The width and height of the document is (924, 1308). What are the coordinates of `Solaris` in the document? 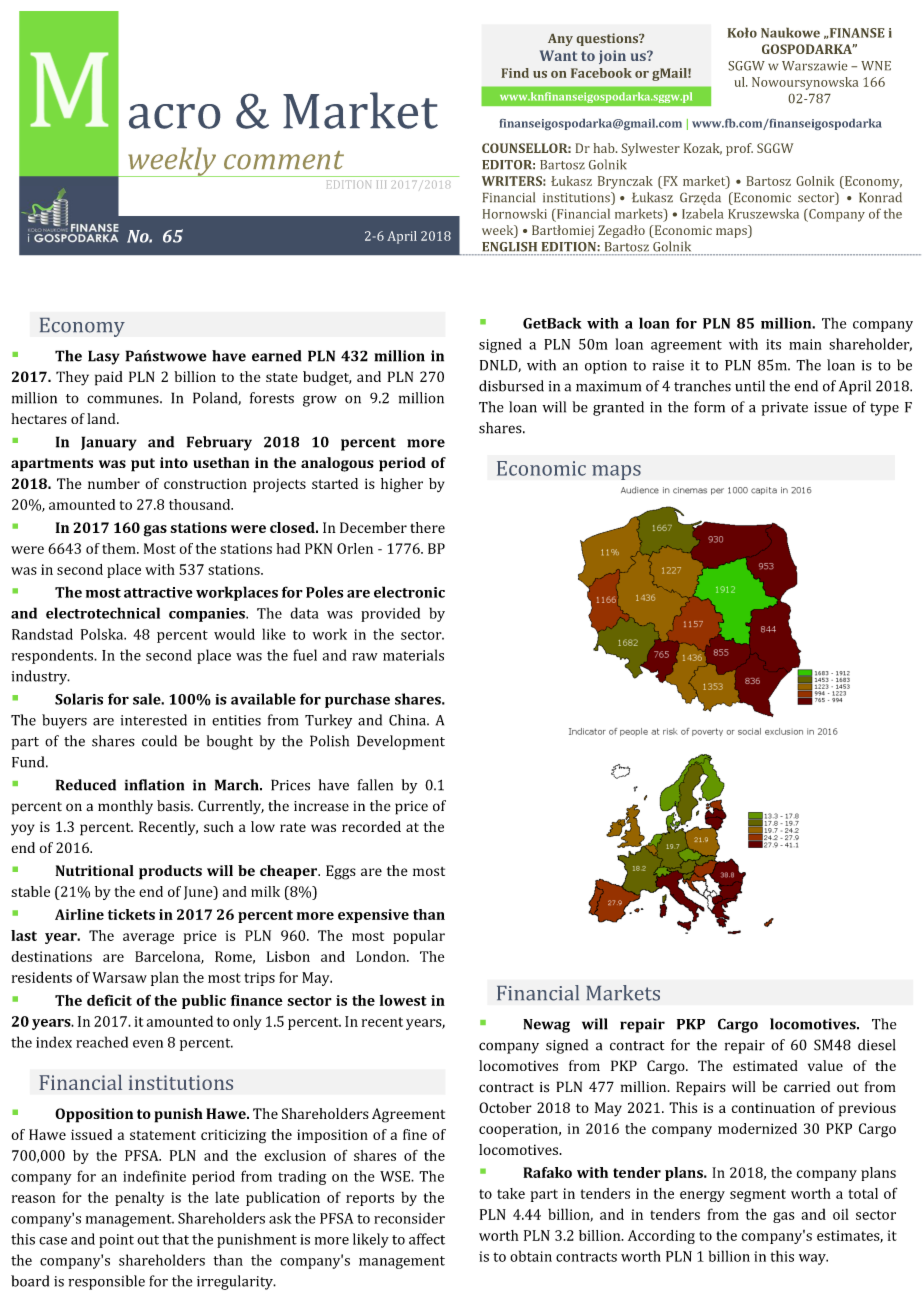 It's located at (79, 699).
